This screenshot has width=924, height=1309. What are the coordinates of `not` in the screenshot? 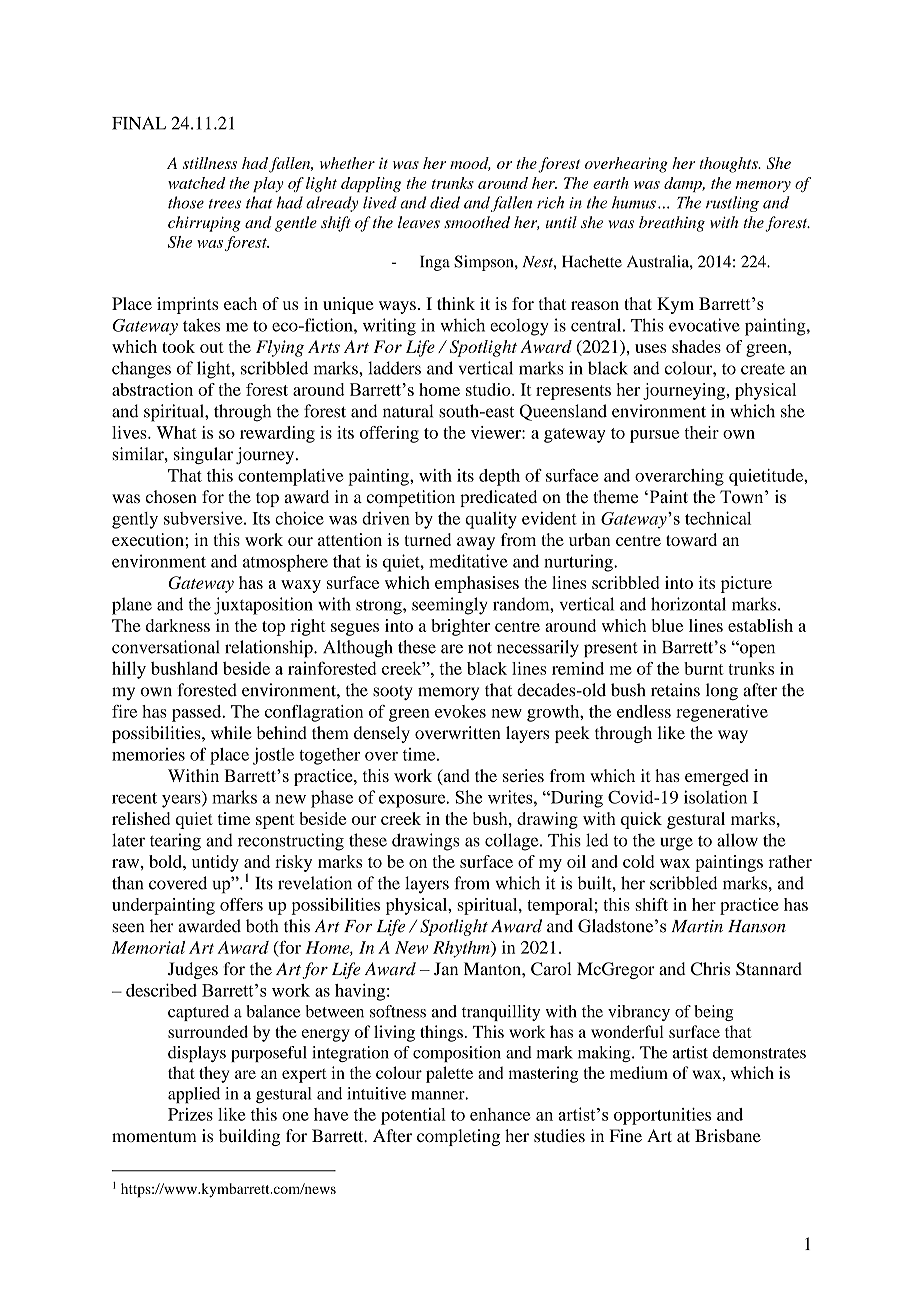 It's located at (480, 648).
